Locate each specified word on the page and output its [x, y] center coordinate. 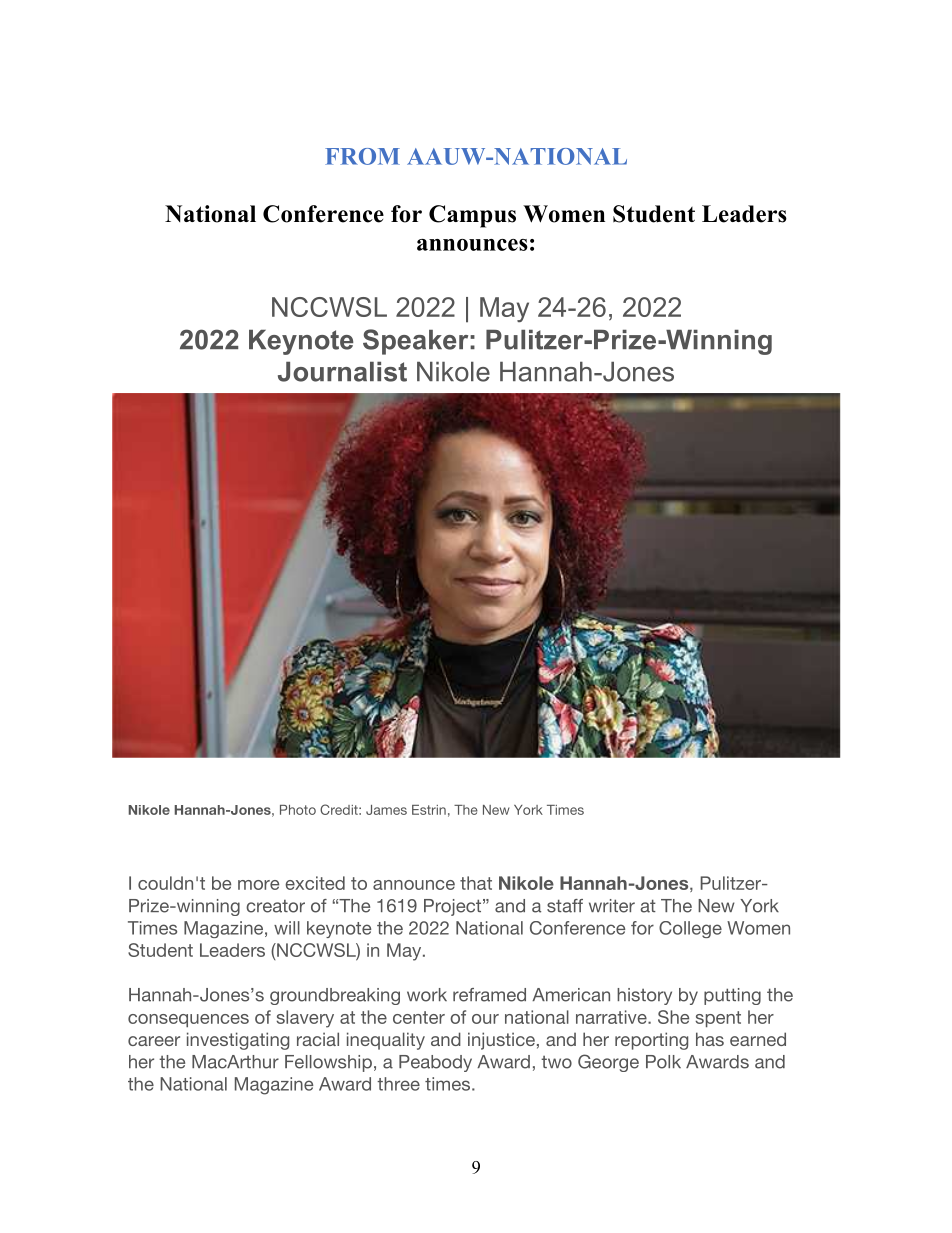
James [386, 810]
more [258, 885]
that [476, 883]
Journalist [342, 372]
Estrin [429, 810]
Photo [298, 810]
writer [612, 906]
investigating [238, 1041]
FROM [362, 156]
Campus [472, 216]
